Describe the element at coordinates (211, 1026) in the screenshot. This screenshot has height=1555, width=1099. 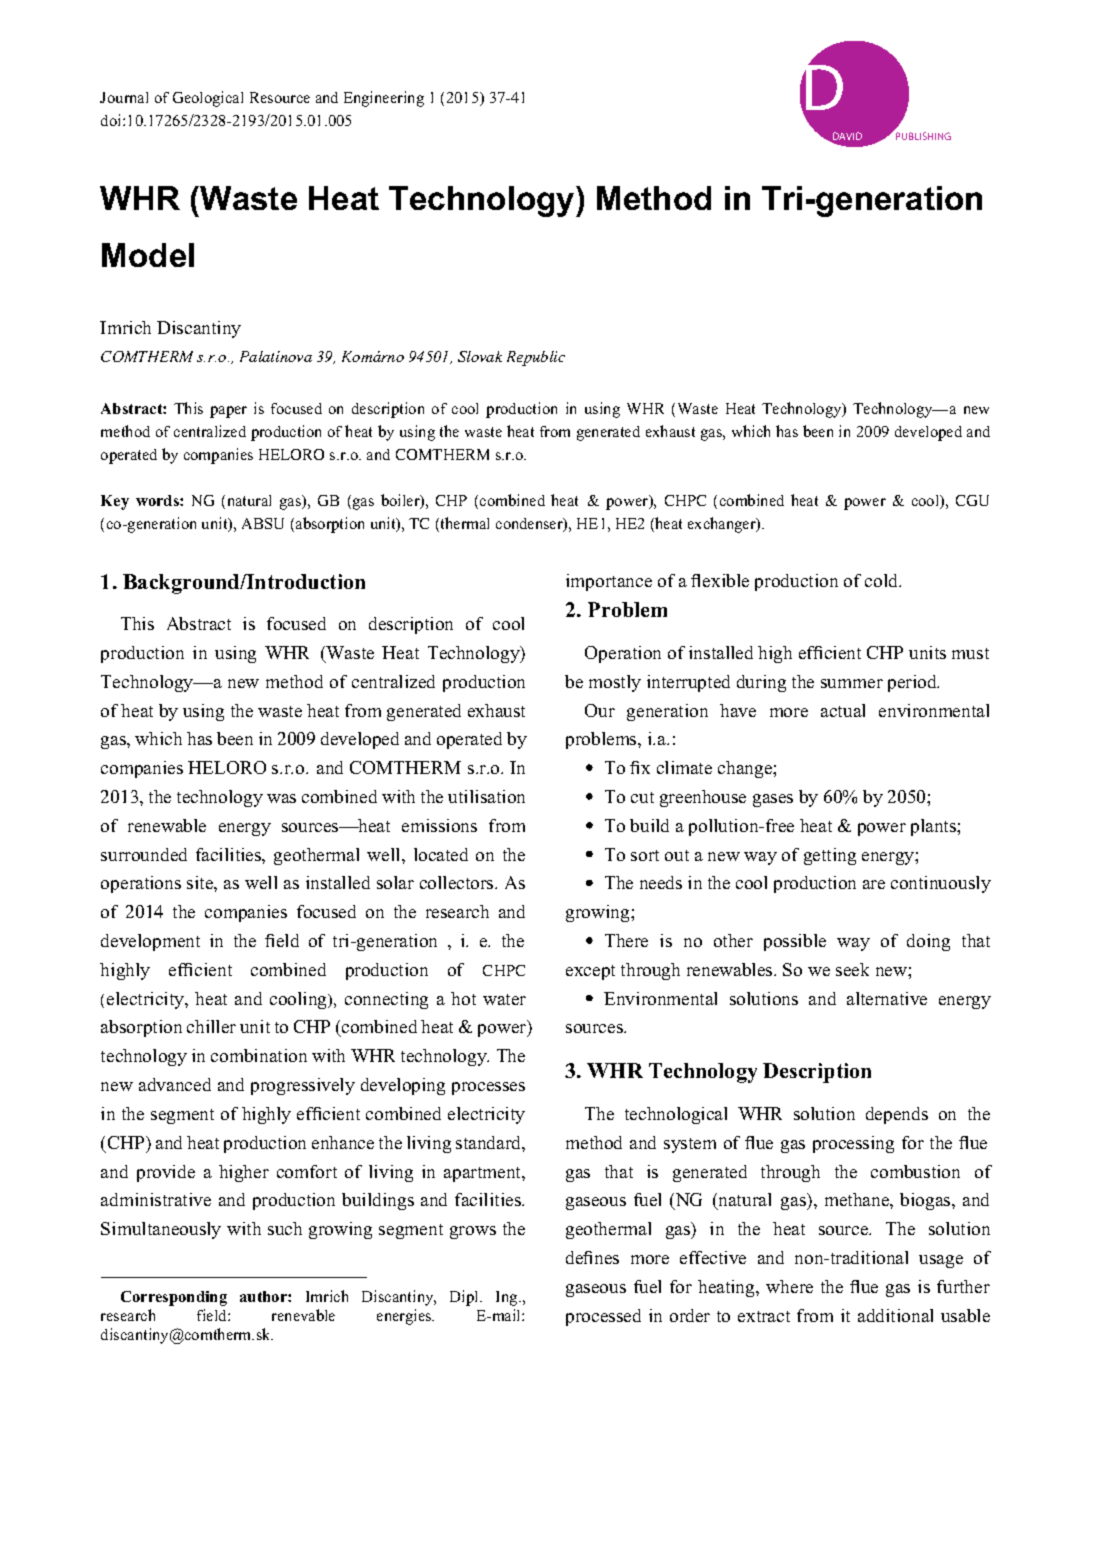
I see `chiller` at that location.
